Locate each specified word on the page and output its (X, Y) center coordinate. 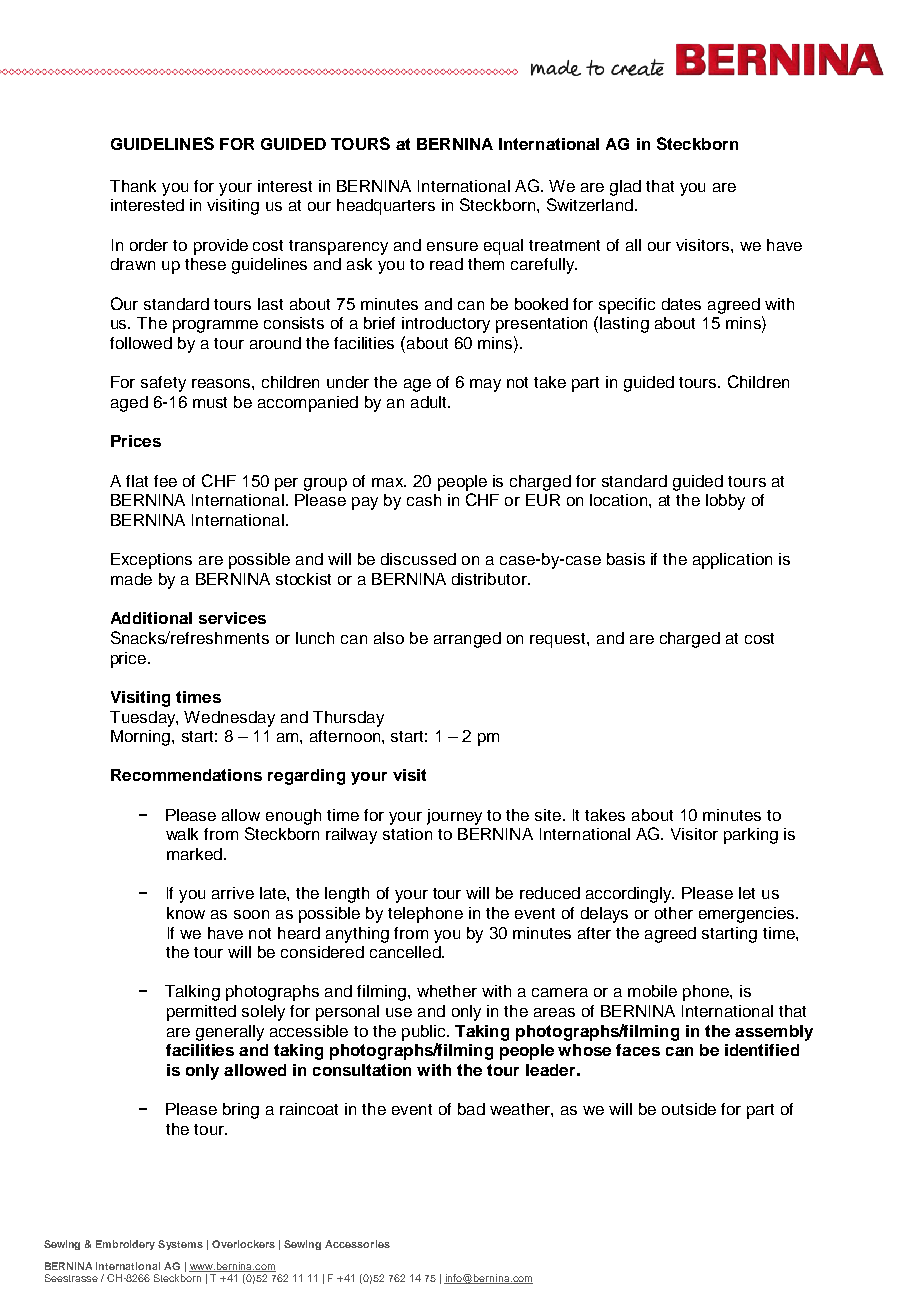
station (407, 834)
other (674, 913)
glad (625, 188)
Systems (180, 1245)
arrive (233, 893)
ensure (452, 246)
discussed (418, 559)
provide (221, 247)
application (732, 561)
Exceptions (151, 561)
